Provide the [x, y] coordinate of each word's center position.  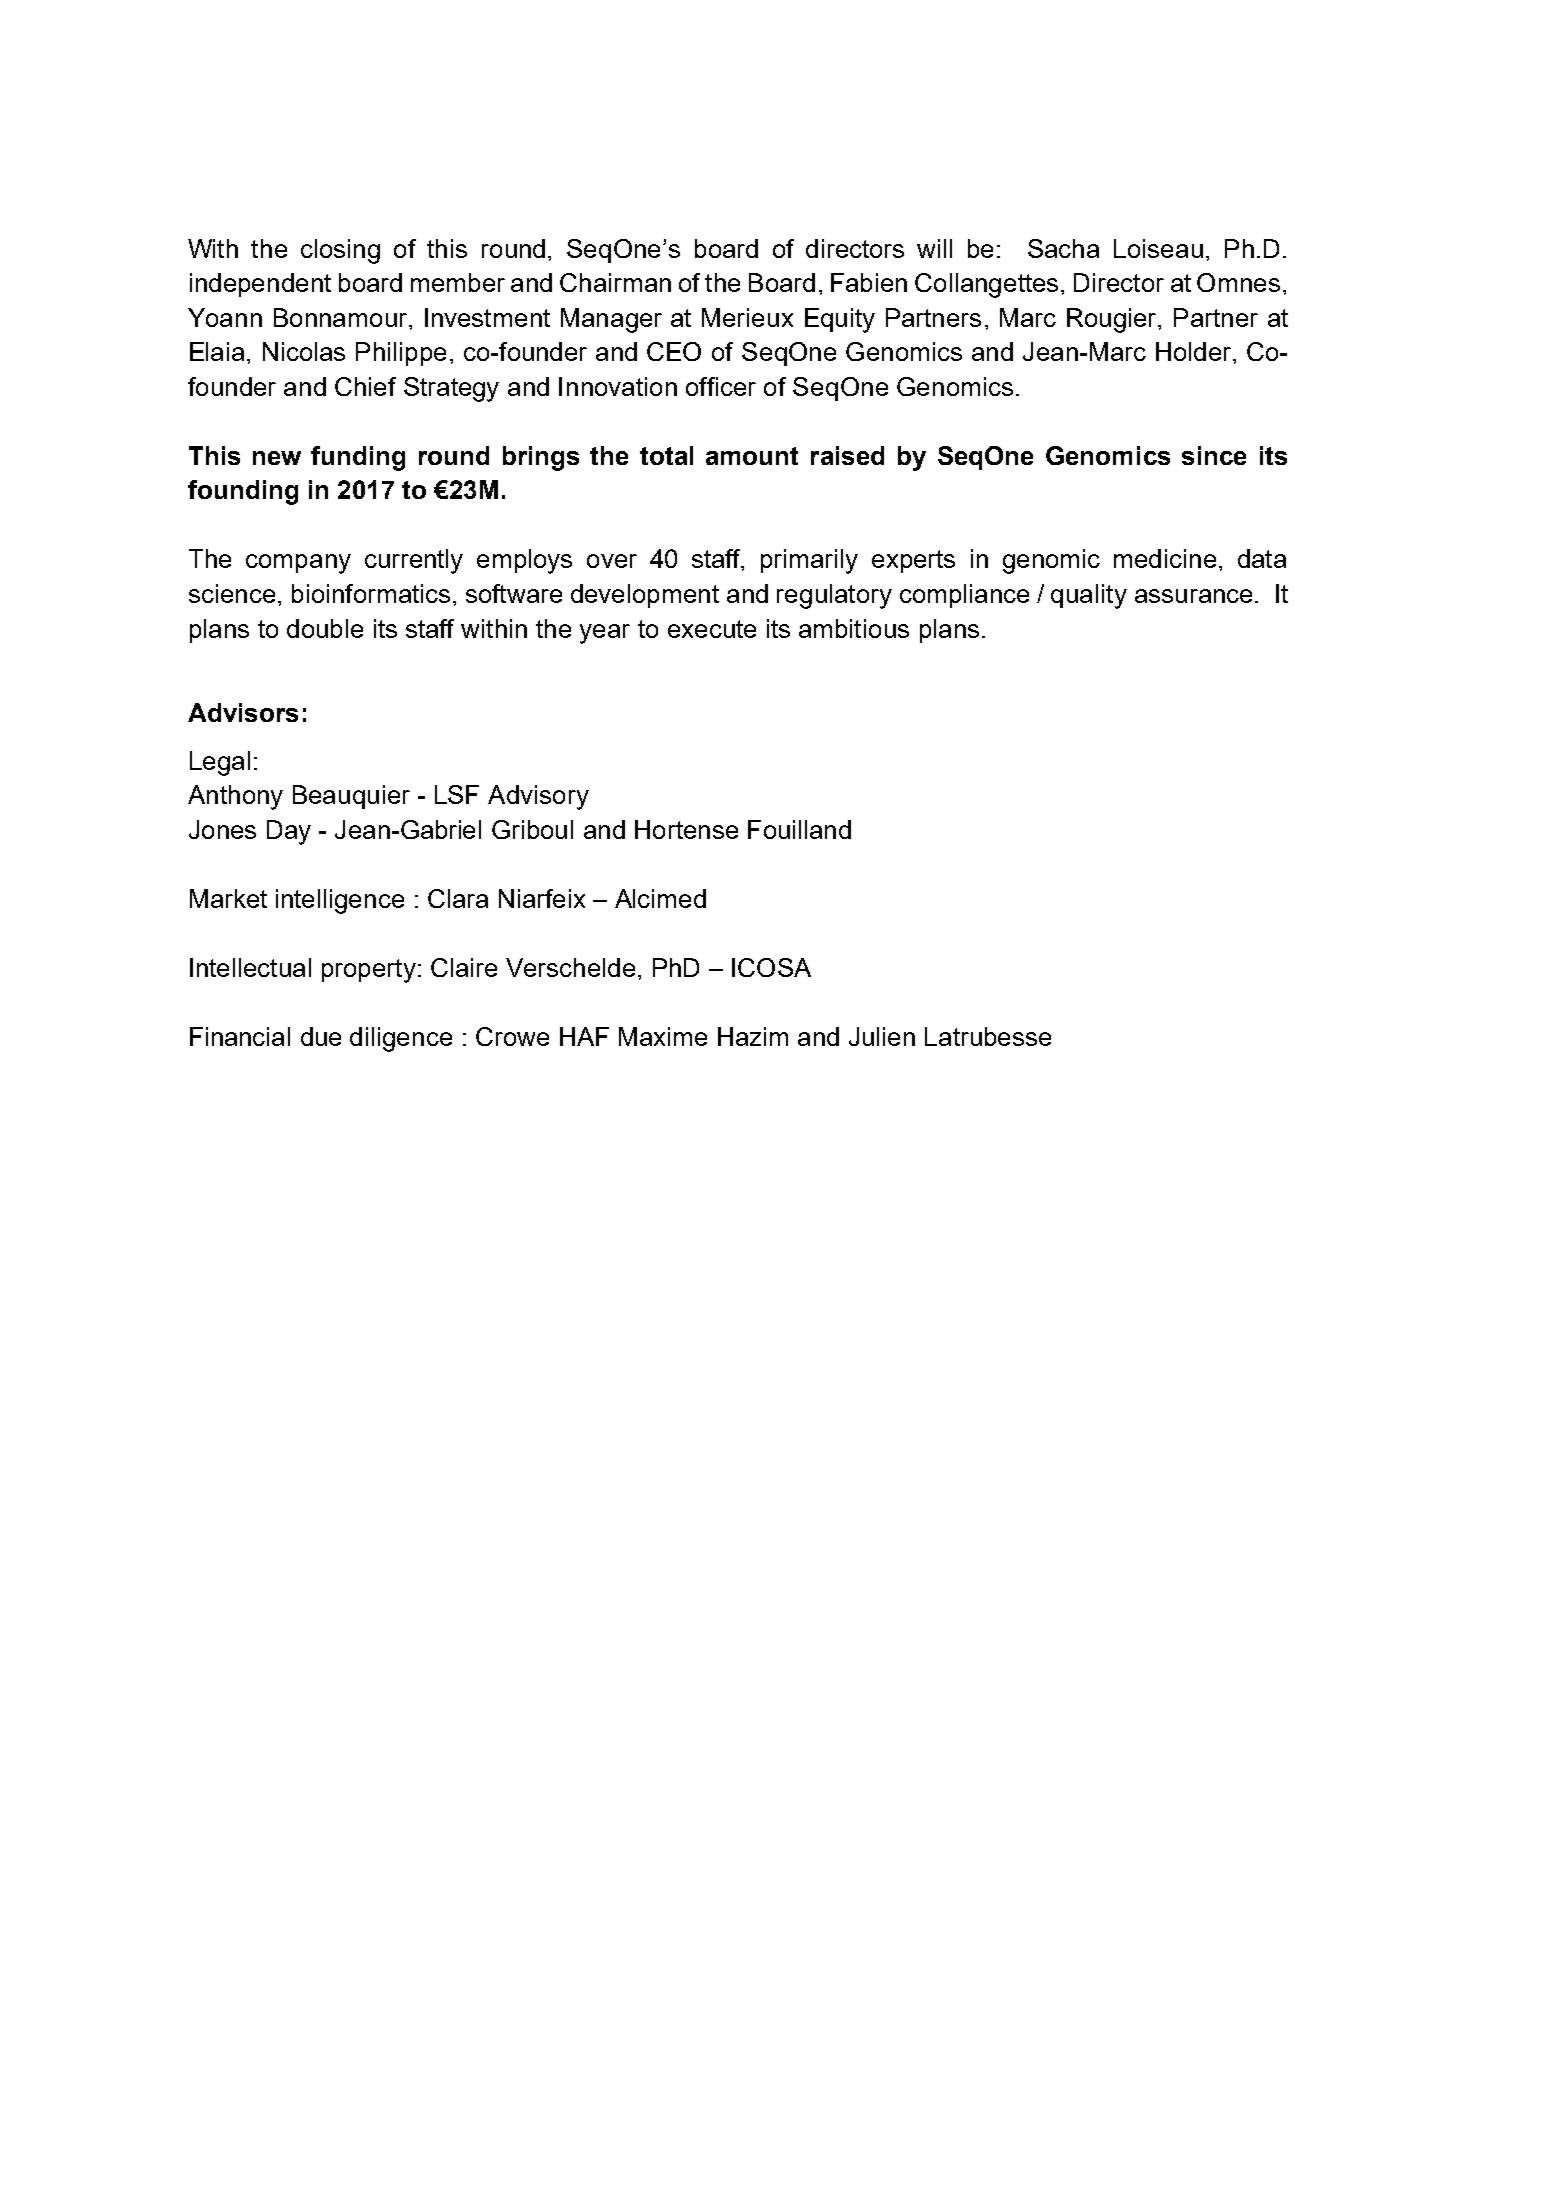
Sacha [1063, 248]
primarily [809, 561]
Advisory [538, 797]
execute [712, 629]
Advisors [243, 712]
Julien [882, 1036]
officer [721, 386]
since [1214, 455]
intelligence [340, 901]
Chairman [615, 282]
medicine [1165, 558]
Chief [365, 386]
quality [1089, 596]
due [321, 1036]
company [298, 564]
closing [340, 251]
